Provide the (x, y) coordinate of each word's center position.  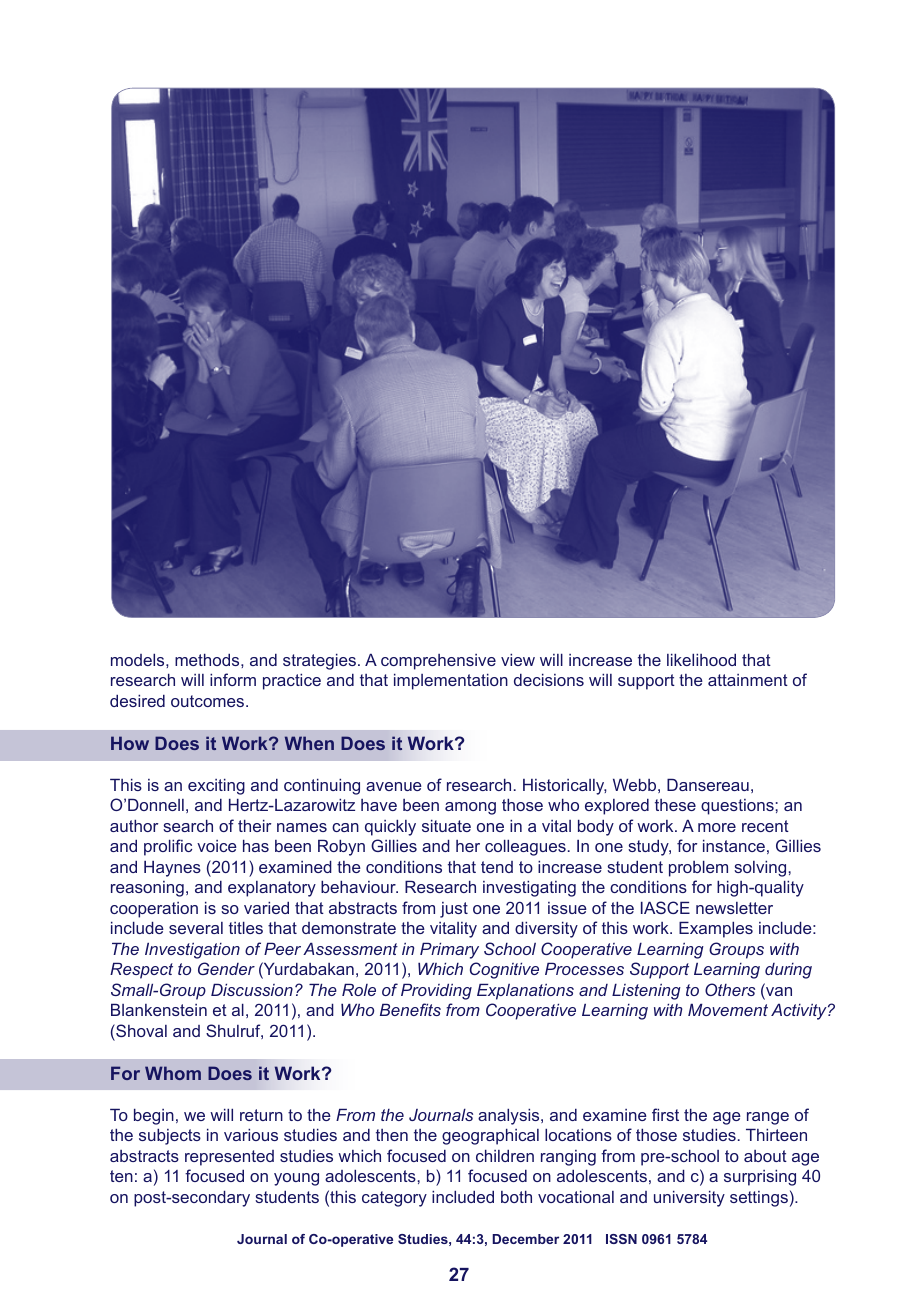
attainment (748, 680)
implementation (451, 681)
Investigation (192, 950)
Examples (716, 929)
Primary (449, 950)
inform (233, 679)
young (296, 1179)
